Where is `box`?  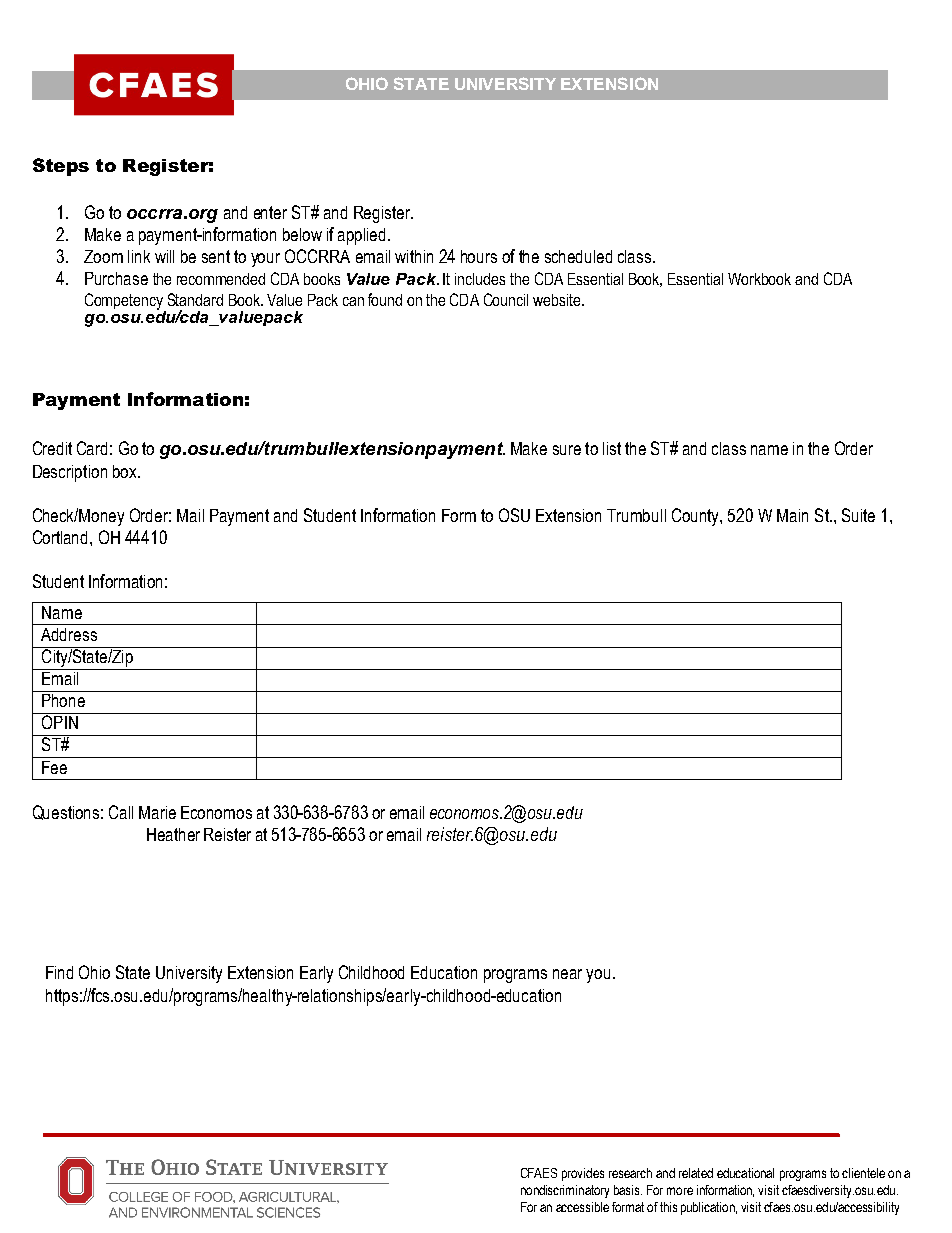
box is located at coordinates (126, 471).
